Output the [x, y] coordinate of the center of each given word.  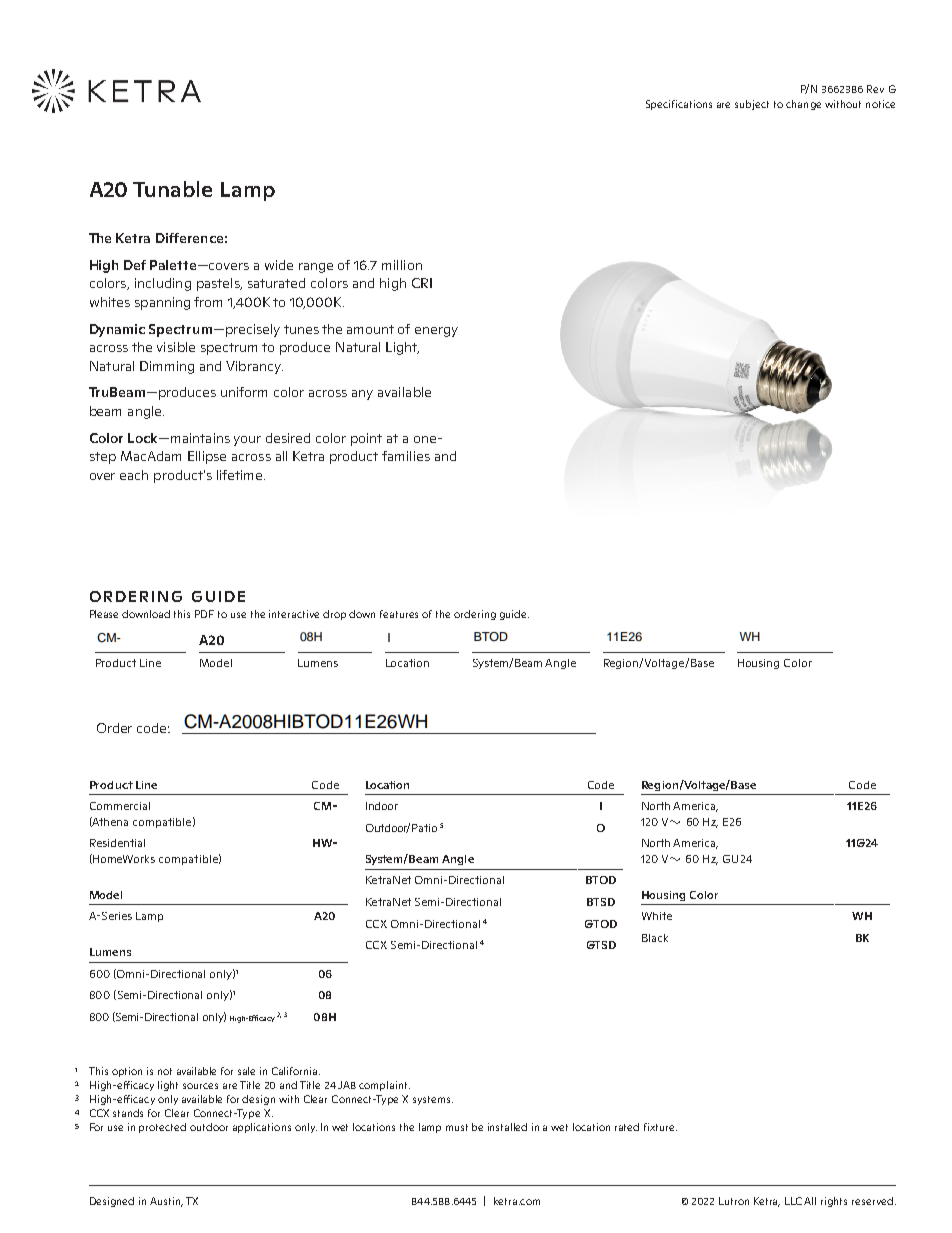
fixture [660, 1127]
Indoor [382, 806]
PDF [204, 614]
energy [436, 332]
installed [507, 1127]
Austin [166, 1202]
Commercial [120, 806]
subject [752, 105]
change [803, 105]
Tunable [172, 189]
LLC [795, 1201]
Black [655, 938]
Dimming [167, 367]
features [399, 614]
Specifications [679, 105]
